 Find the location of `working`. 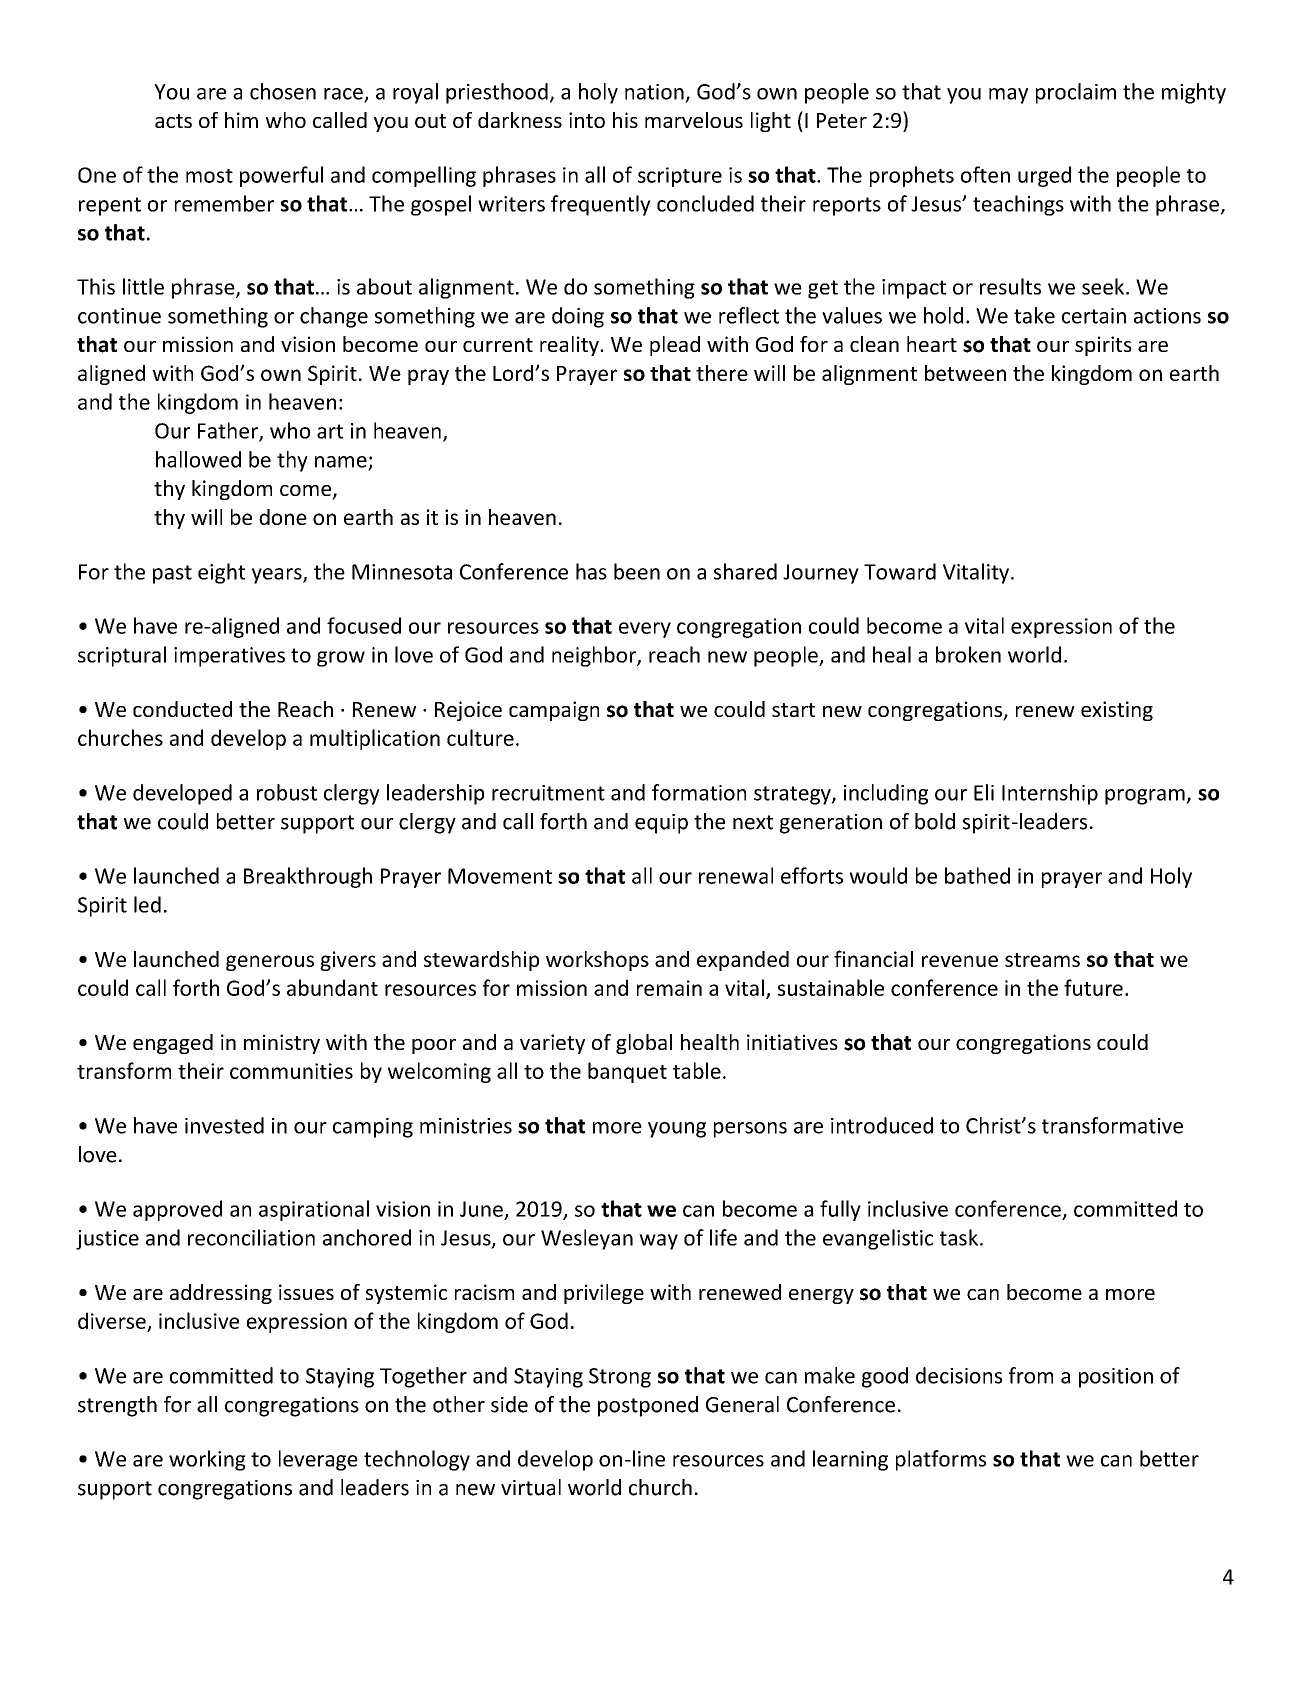

working is located at coordinates (207, 1460).
